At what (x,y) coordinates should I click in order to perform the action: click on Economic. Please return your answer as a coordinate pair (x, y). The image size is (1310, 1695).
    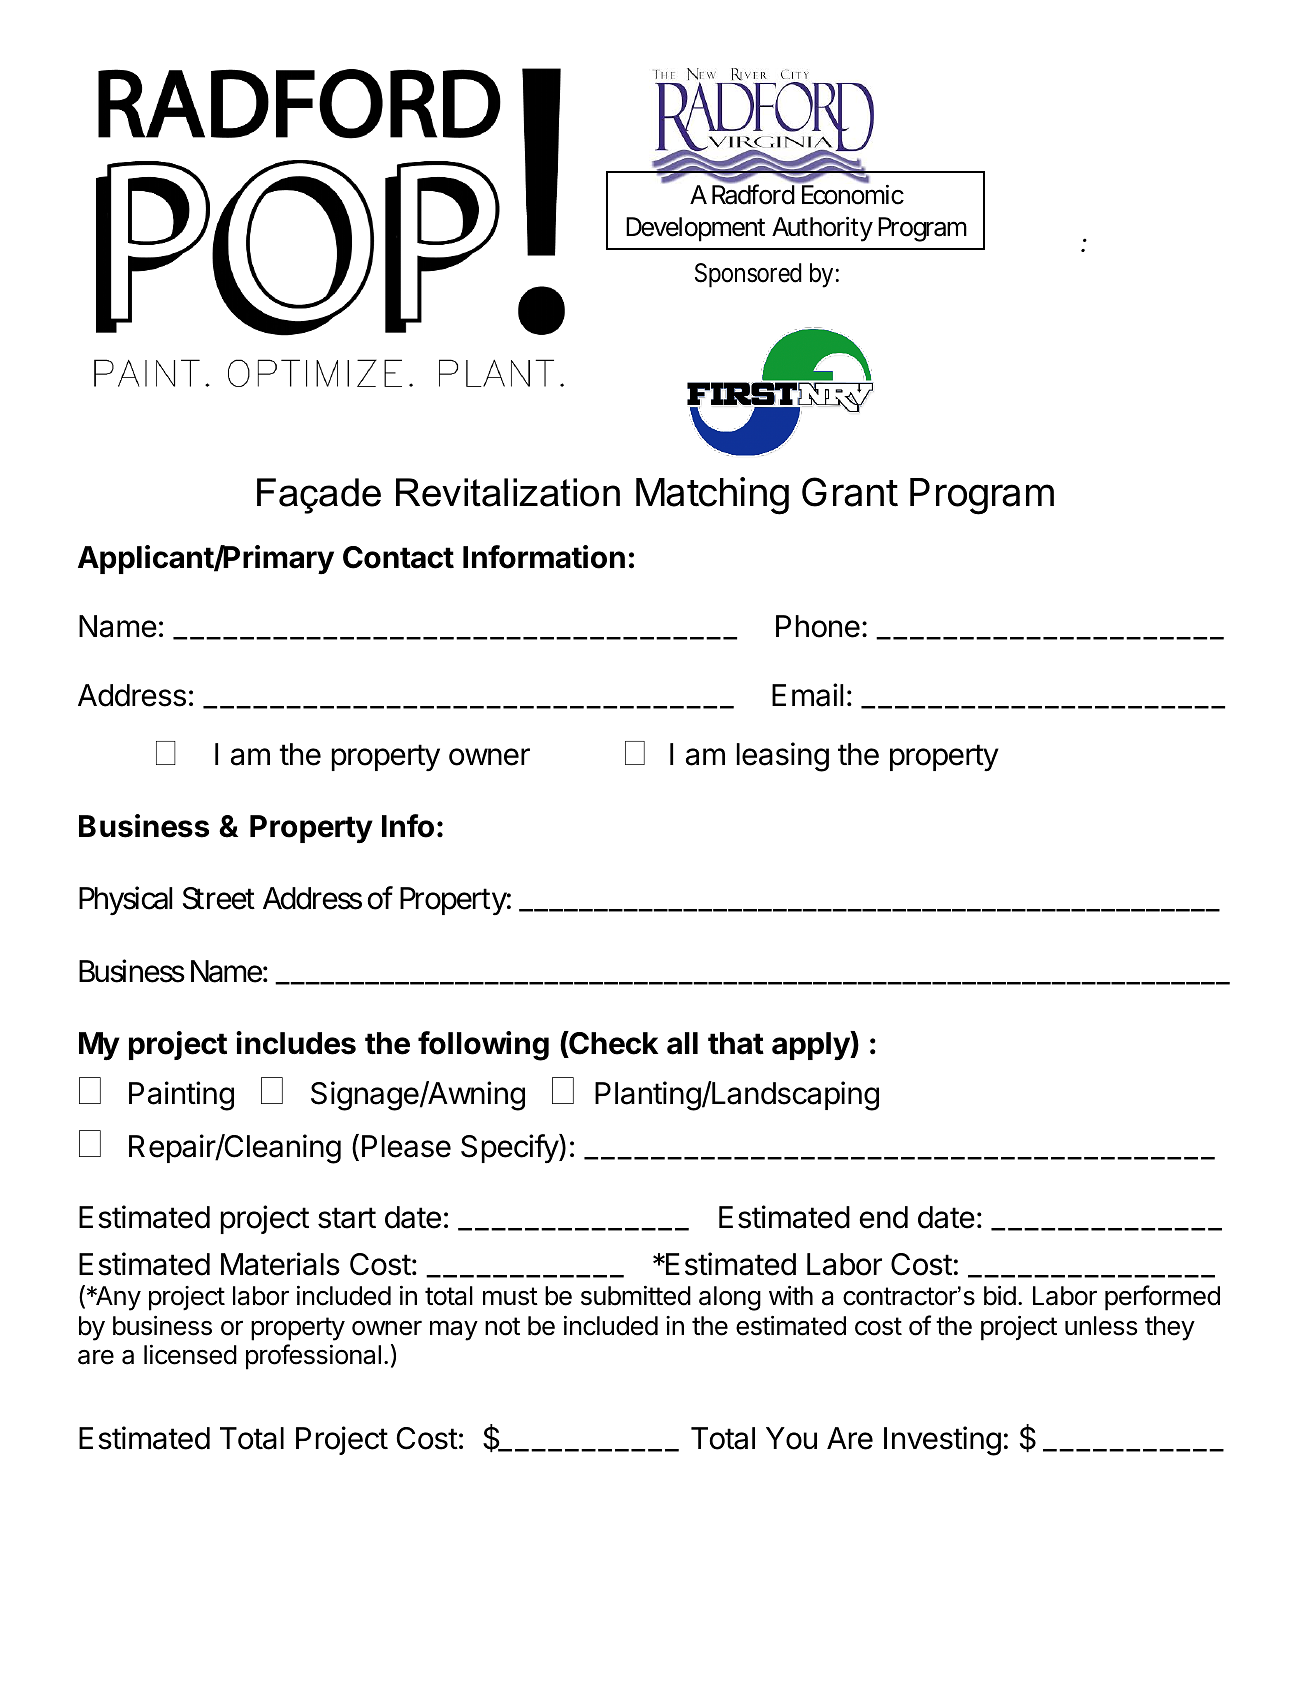
    Looking at the image, I should click on (853, 195).
